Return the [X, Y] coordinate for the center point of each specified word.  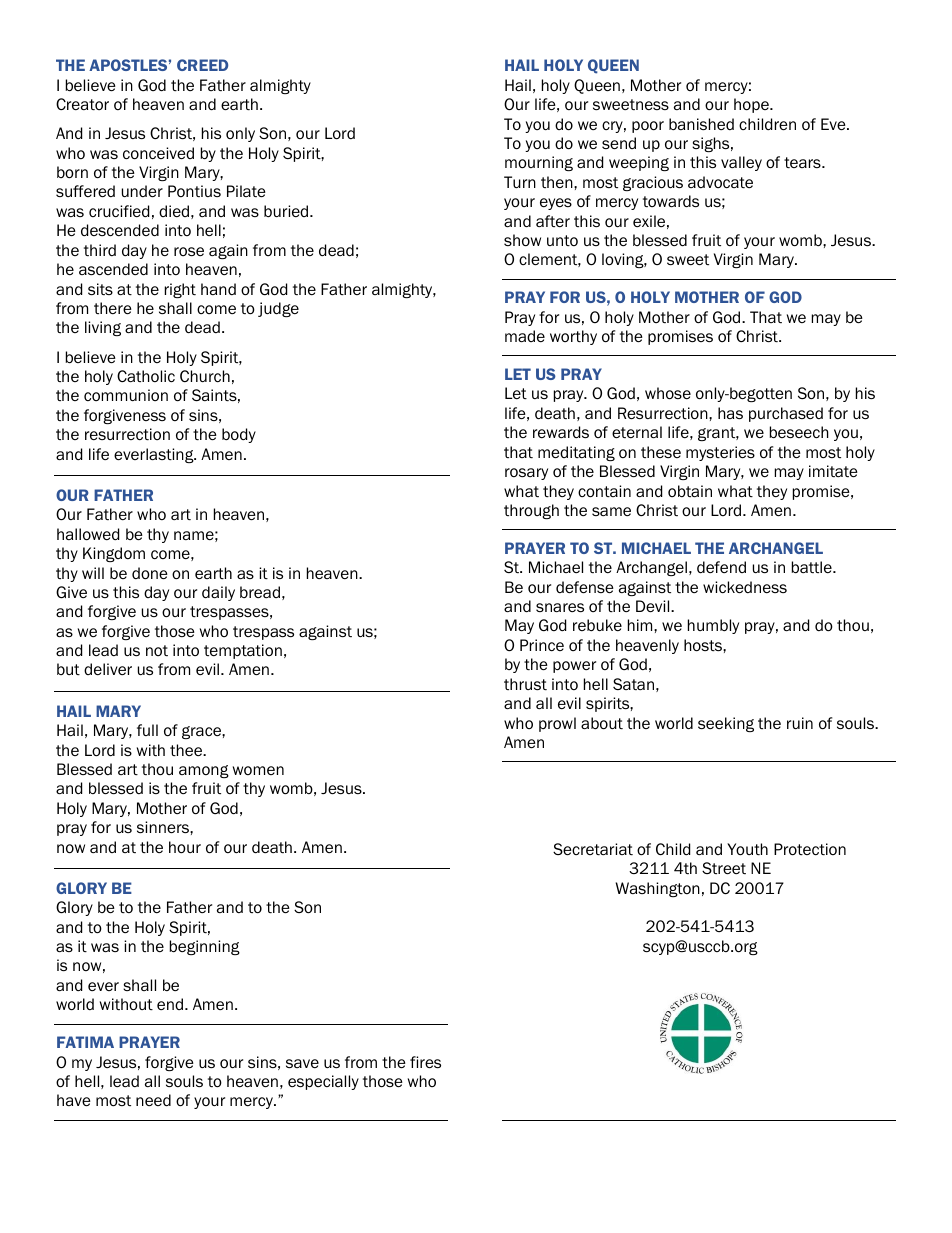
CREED [202, 65]
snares [560, 607]
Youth [747, 849]
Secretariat [593, 849]
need [153, 1100]
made [525, 336]
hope [752, 105]
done [150, 573]
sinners [164, 827]
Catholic [146, 376]
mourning [539, 163]
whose [668, 393]
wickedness [745, 587]
